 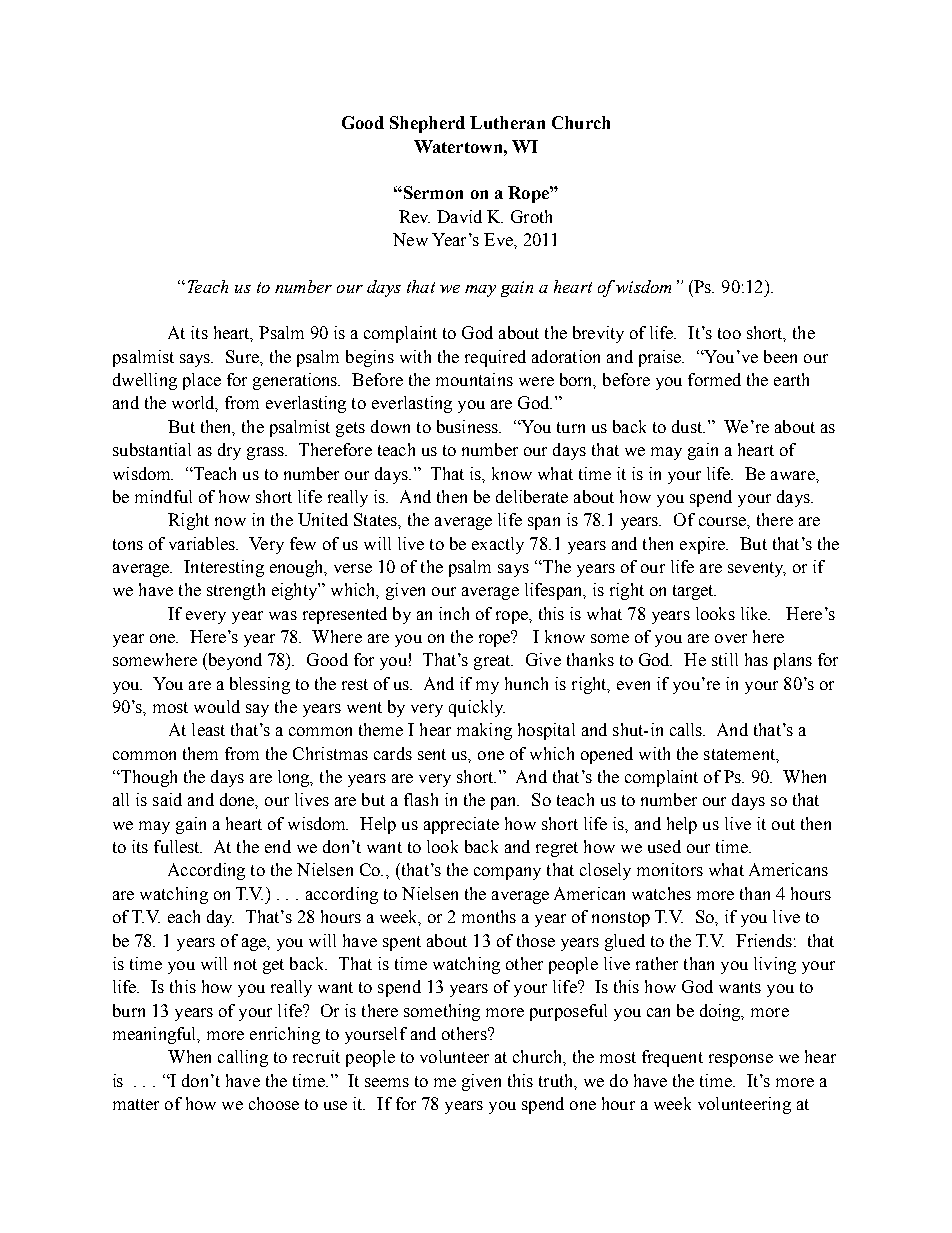 What do you see at coordinates (454, 613) in the screenshot?
I see `inch` at bounding box center [454, 613].
